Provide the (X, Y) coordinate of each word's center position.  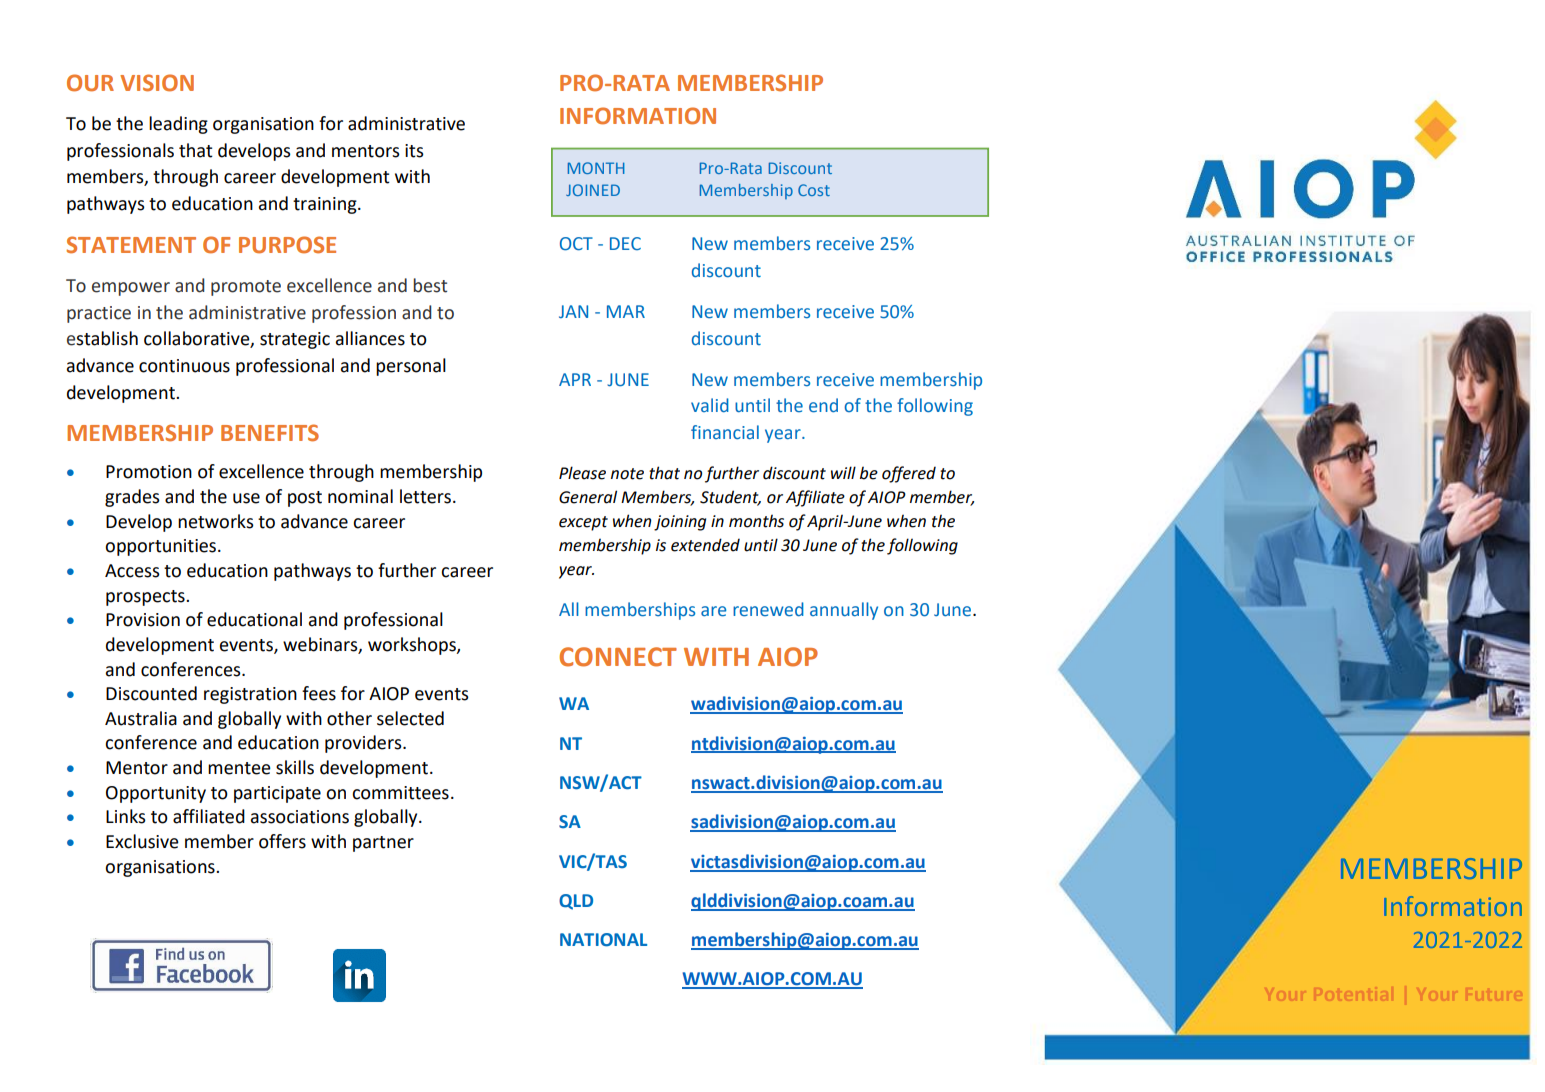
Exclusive (142, 841)
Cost (814, 190)
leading (178, 125)
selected (410, 718)
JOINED (593, 190)
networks (216, 521)
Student (730, 497)
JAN (573, 311)
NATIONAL (603, 940)
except (583, 523)
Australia (141, 718)
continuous (184, 366)
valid (710, 405)
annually (844, 611)
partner (383, 844)
